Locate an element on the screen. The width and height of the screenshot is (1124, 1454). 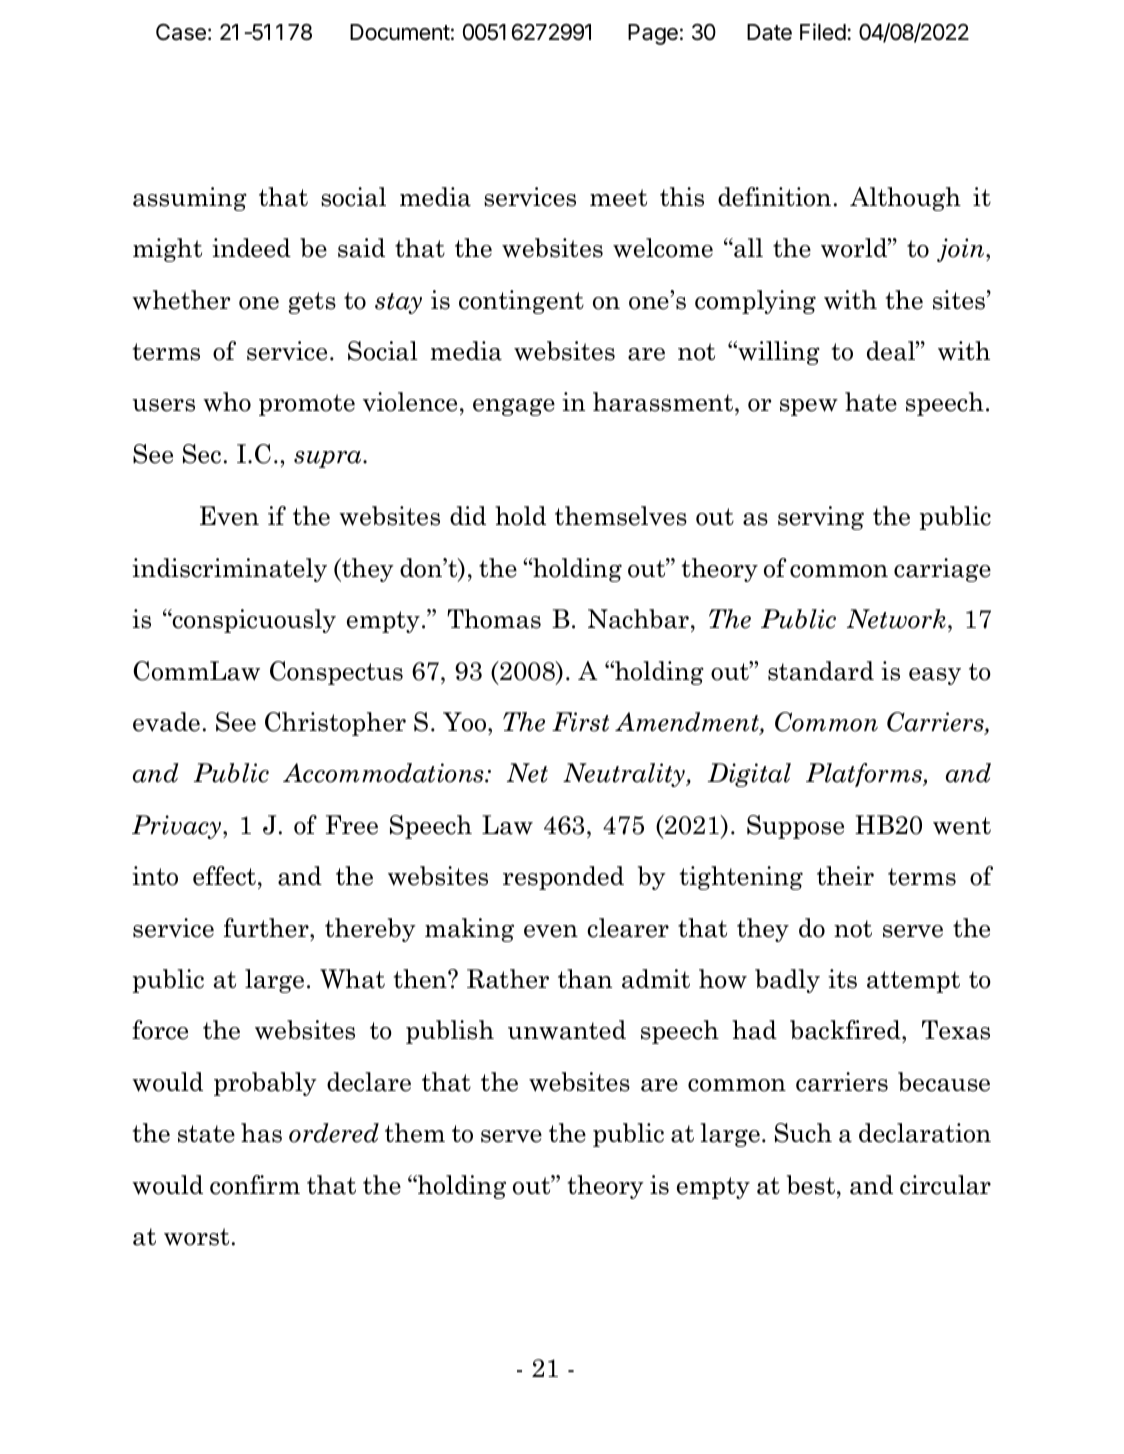
hate is located at coordinates (871, 402).
